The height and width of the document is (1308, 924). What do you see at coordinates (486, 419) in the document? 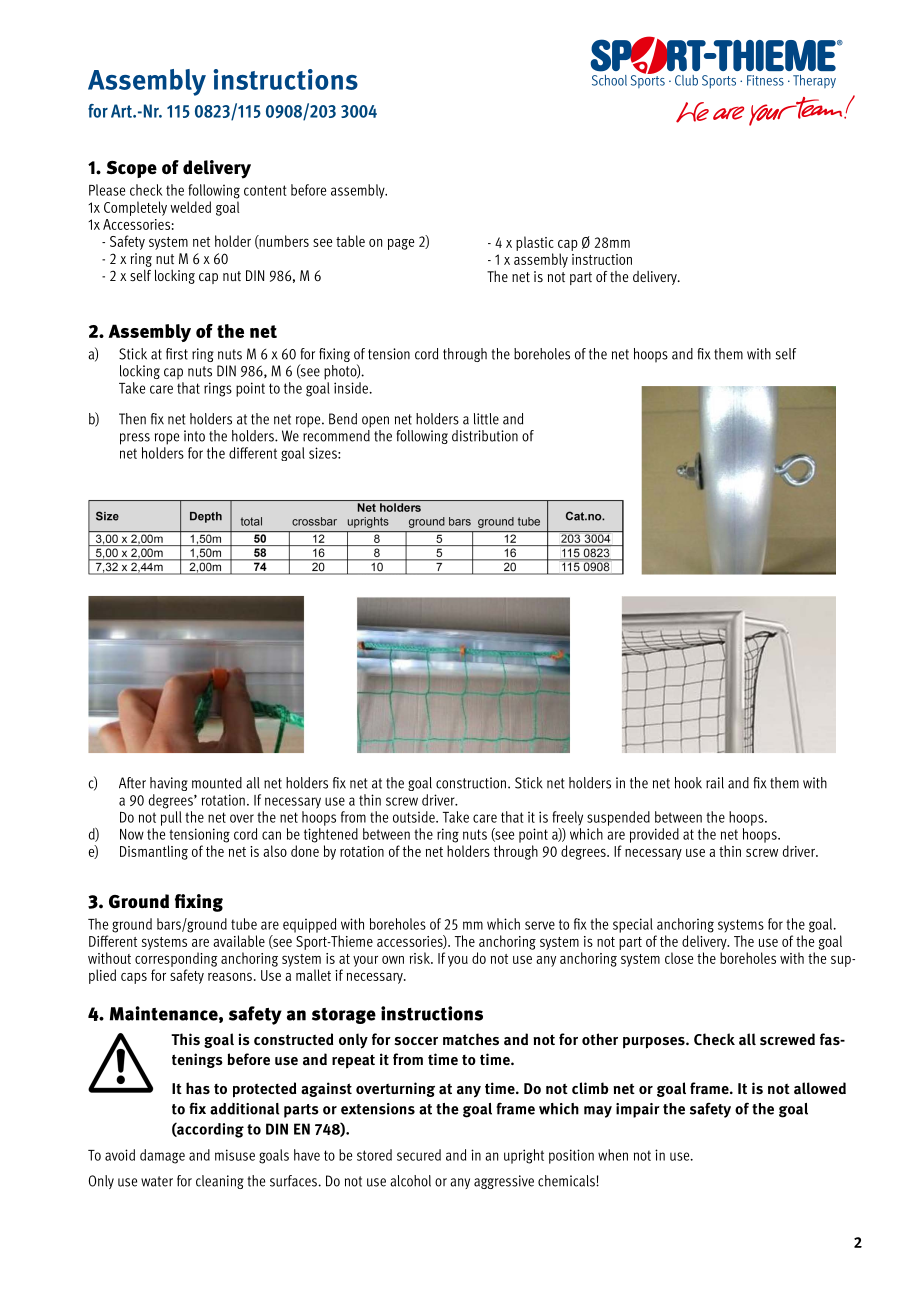
I see `little` at bounding box center [486, 419].
